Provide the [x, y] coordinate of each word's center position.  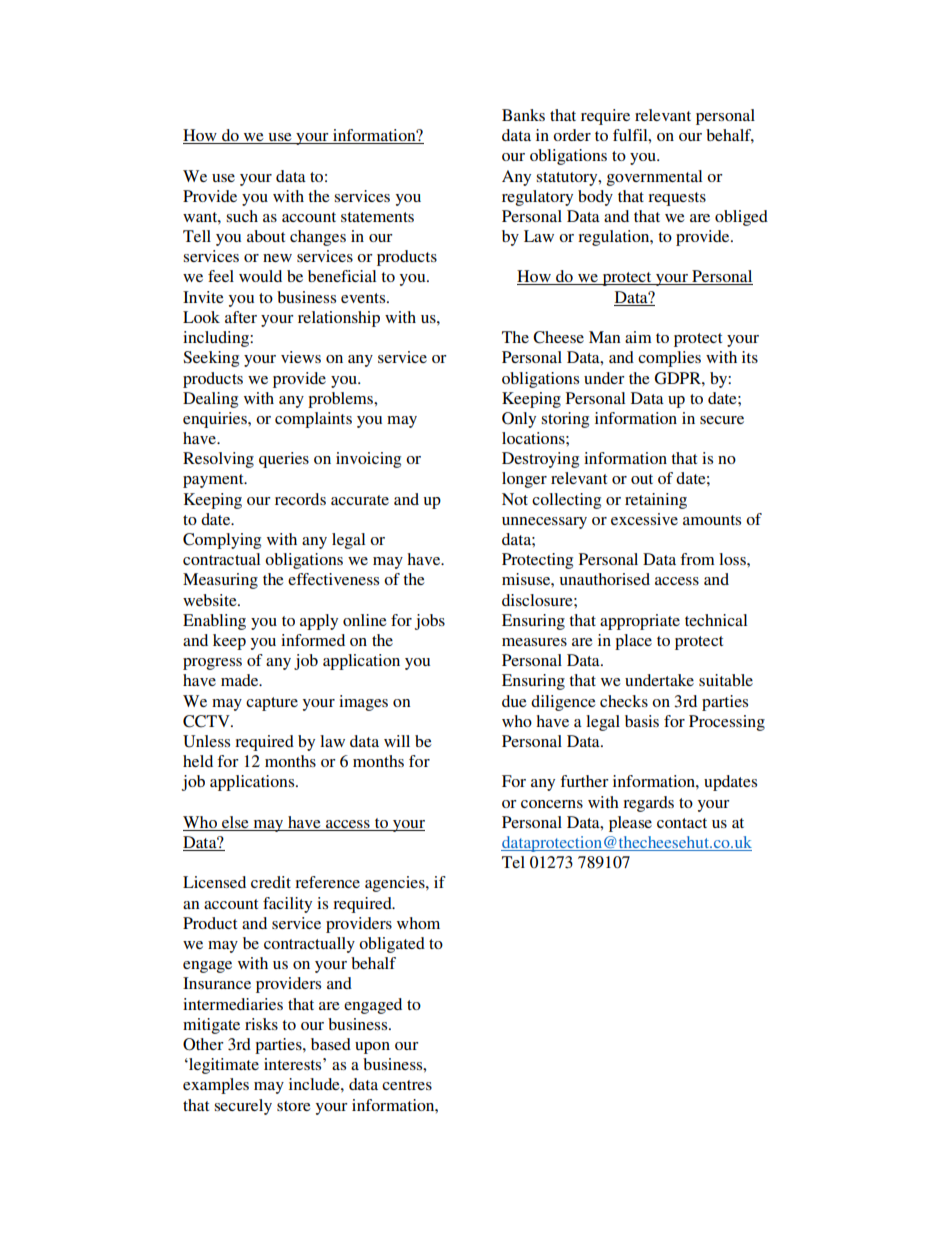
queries [284, 460]
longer [524, 480]
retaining [656, 501]
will [397, 741]
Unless [206, 741]
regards [648, 804]
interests [294, 1064]
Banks [523, 115]
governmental [654, 178]
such [242, 216]
